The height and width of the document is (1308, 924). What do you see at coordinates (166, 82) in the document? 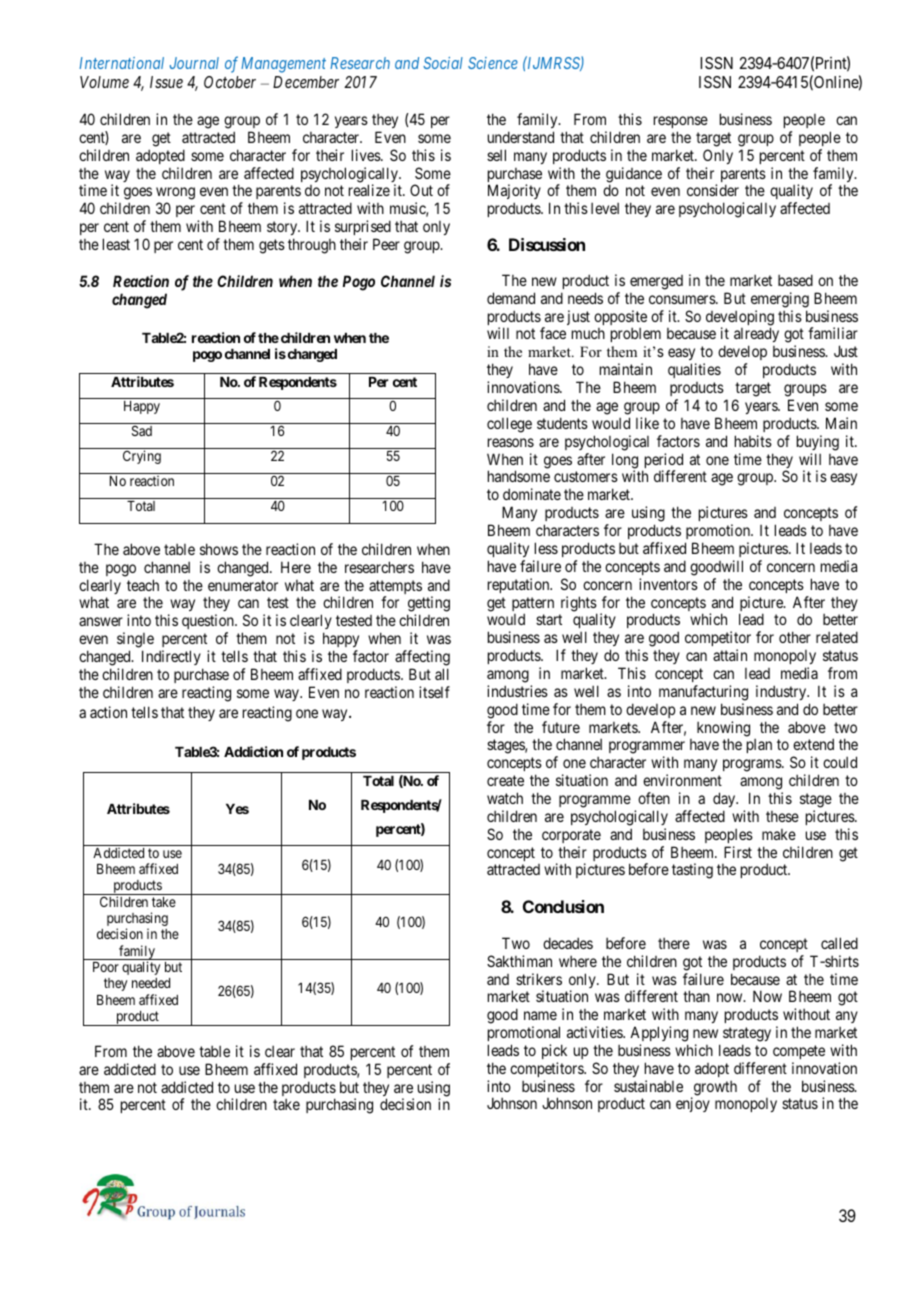
I see `Issue` at bounding box center [166, 82].
